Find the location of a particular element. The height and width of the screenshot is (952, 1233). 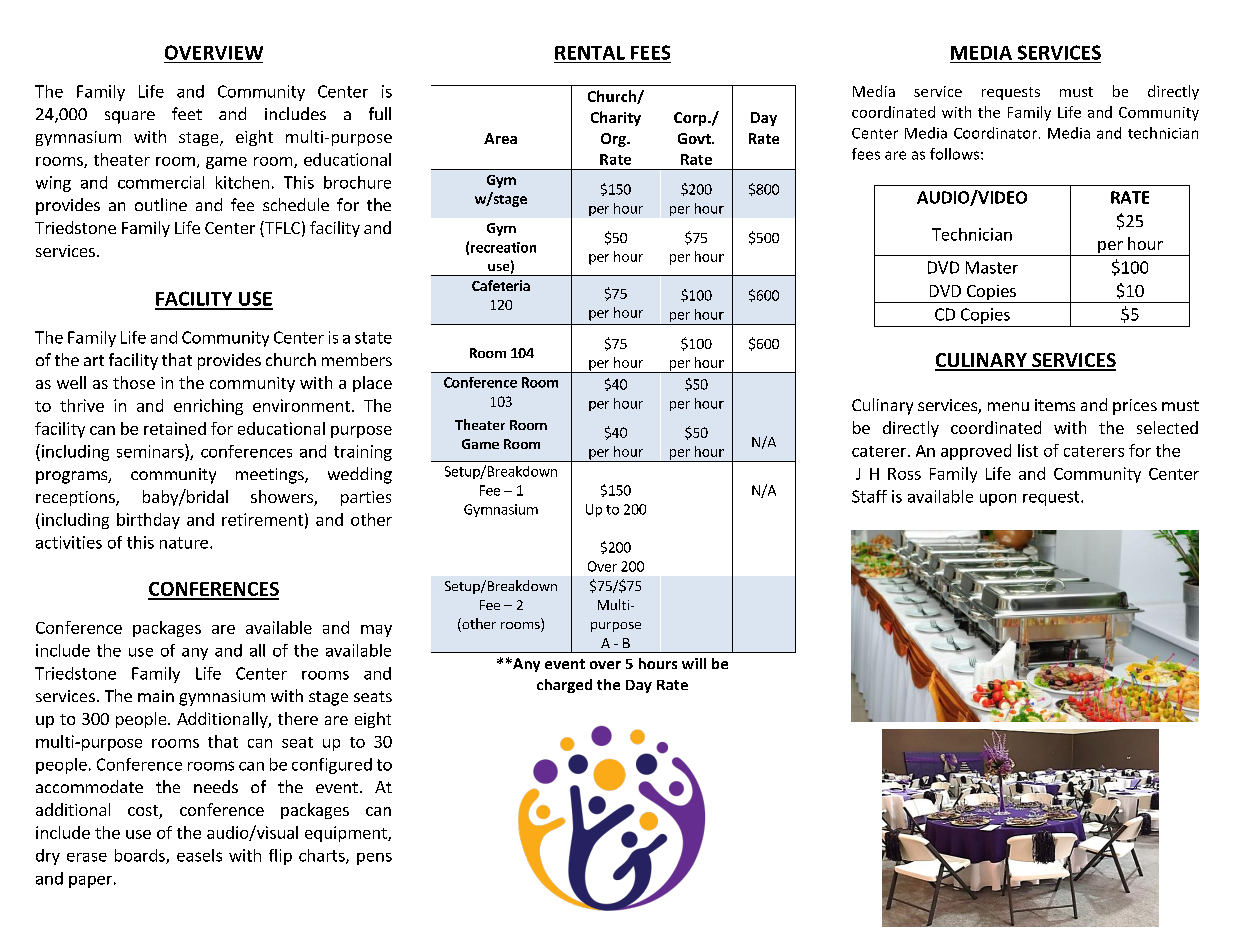

pens is located at coordinates (374, 859).
